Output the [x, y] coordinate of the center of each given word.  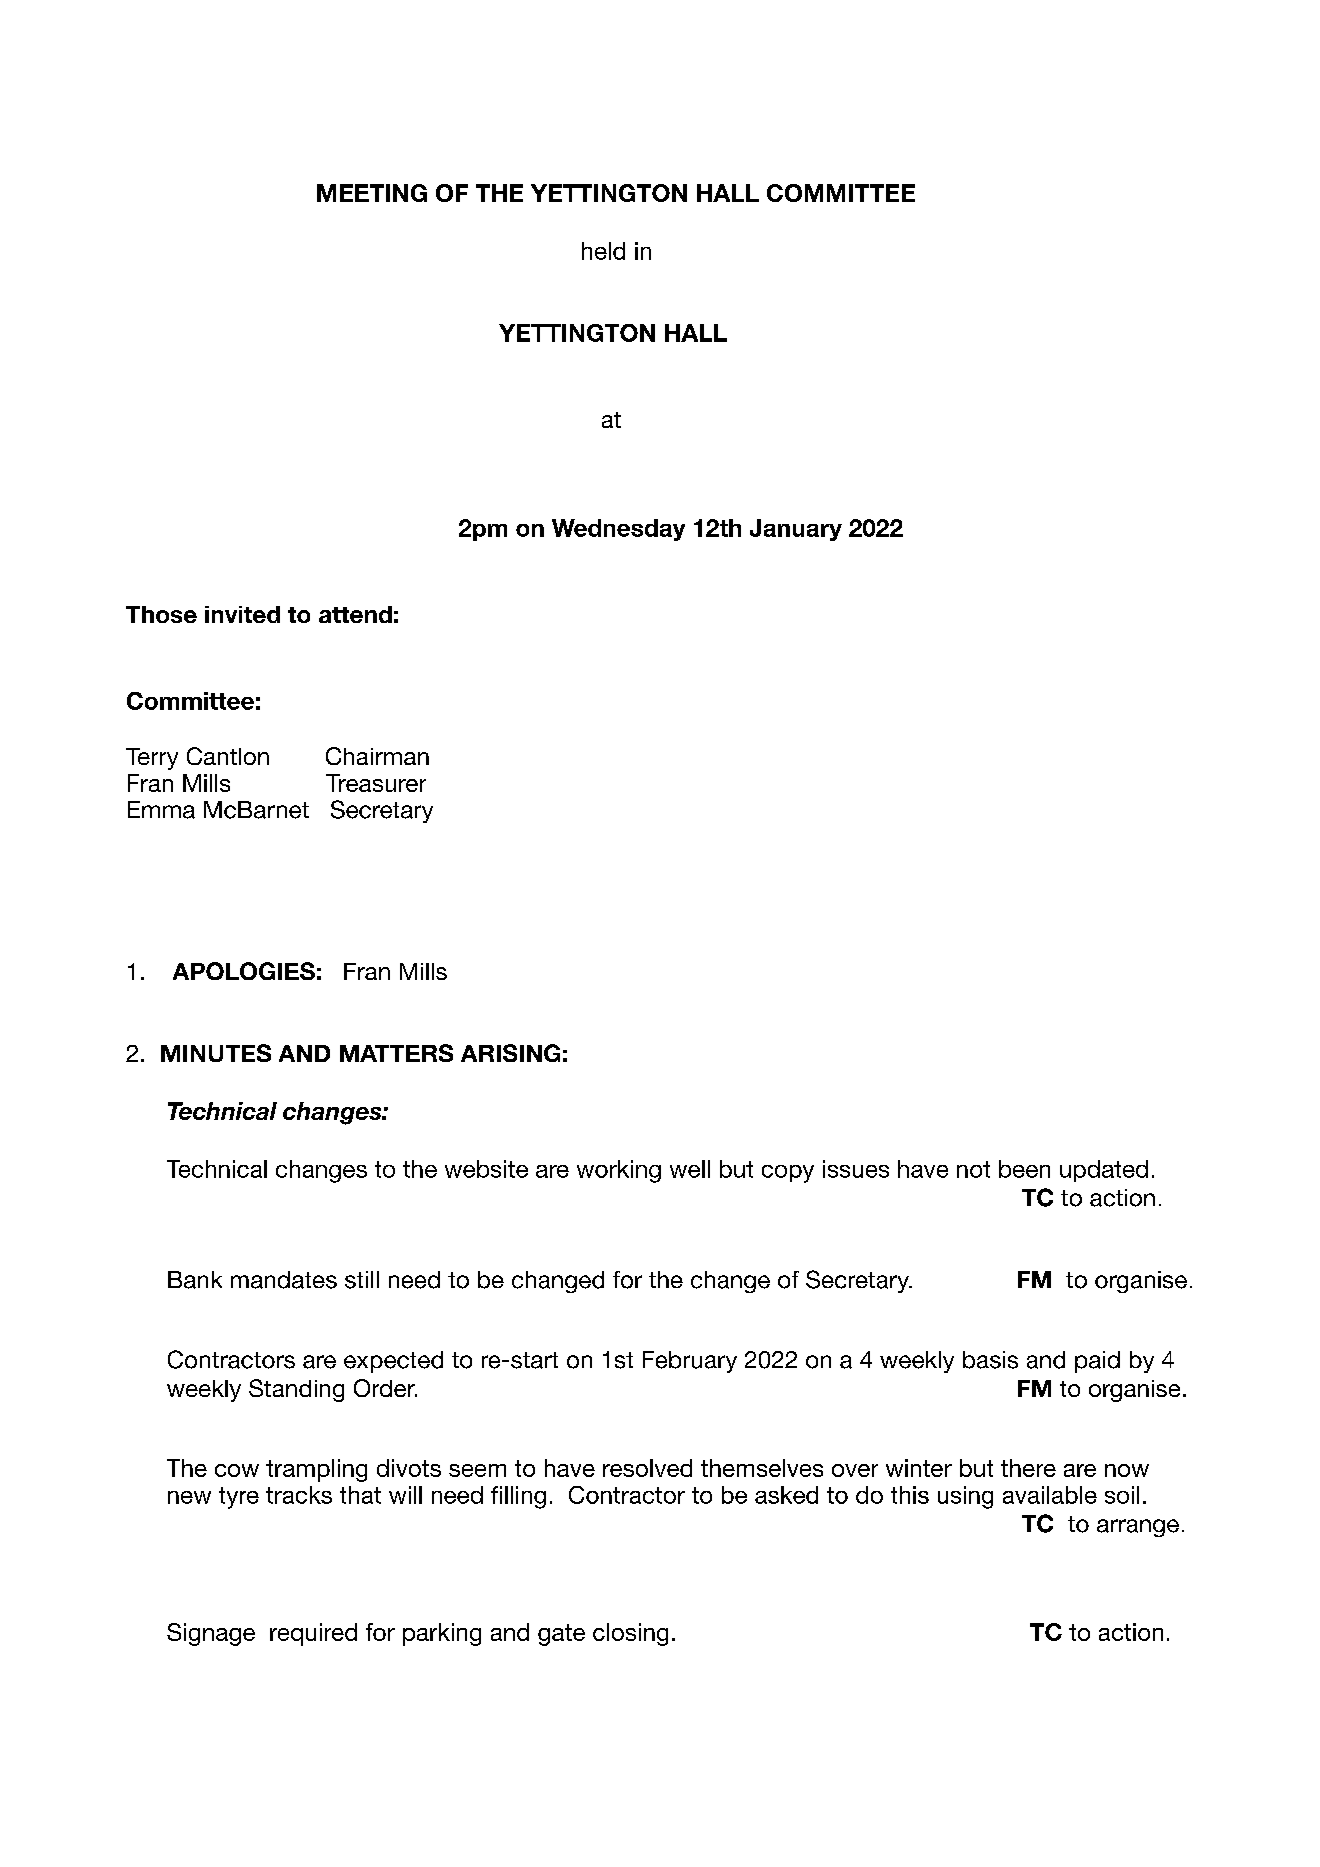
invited [242, 614]
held [603, 251]
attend [355, 614]
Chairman [377, 756]
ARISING [510, 1053]
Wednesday [618, 530]
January [796, 530]
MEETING [372, 193]
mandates [284, 1280]
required [313, 1634]
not [973, 1169]
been [1024, 1169]
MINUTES [216, 1053]
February [690, 1362]
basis [990, 1360]
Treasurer [376, 783]
